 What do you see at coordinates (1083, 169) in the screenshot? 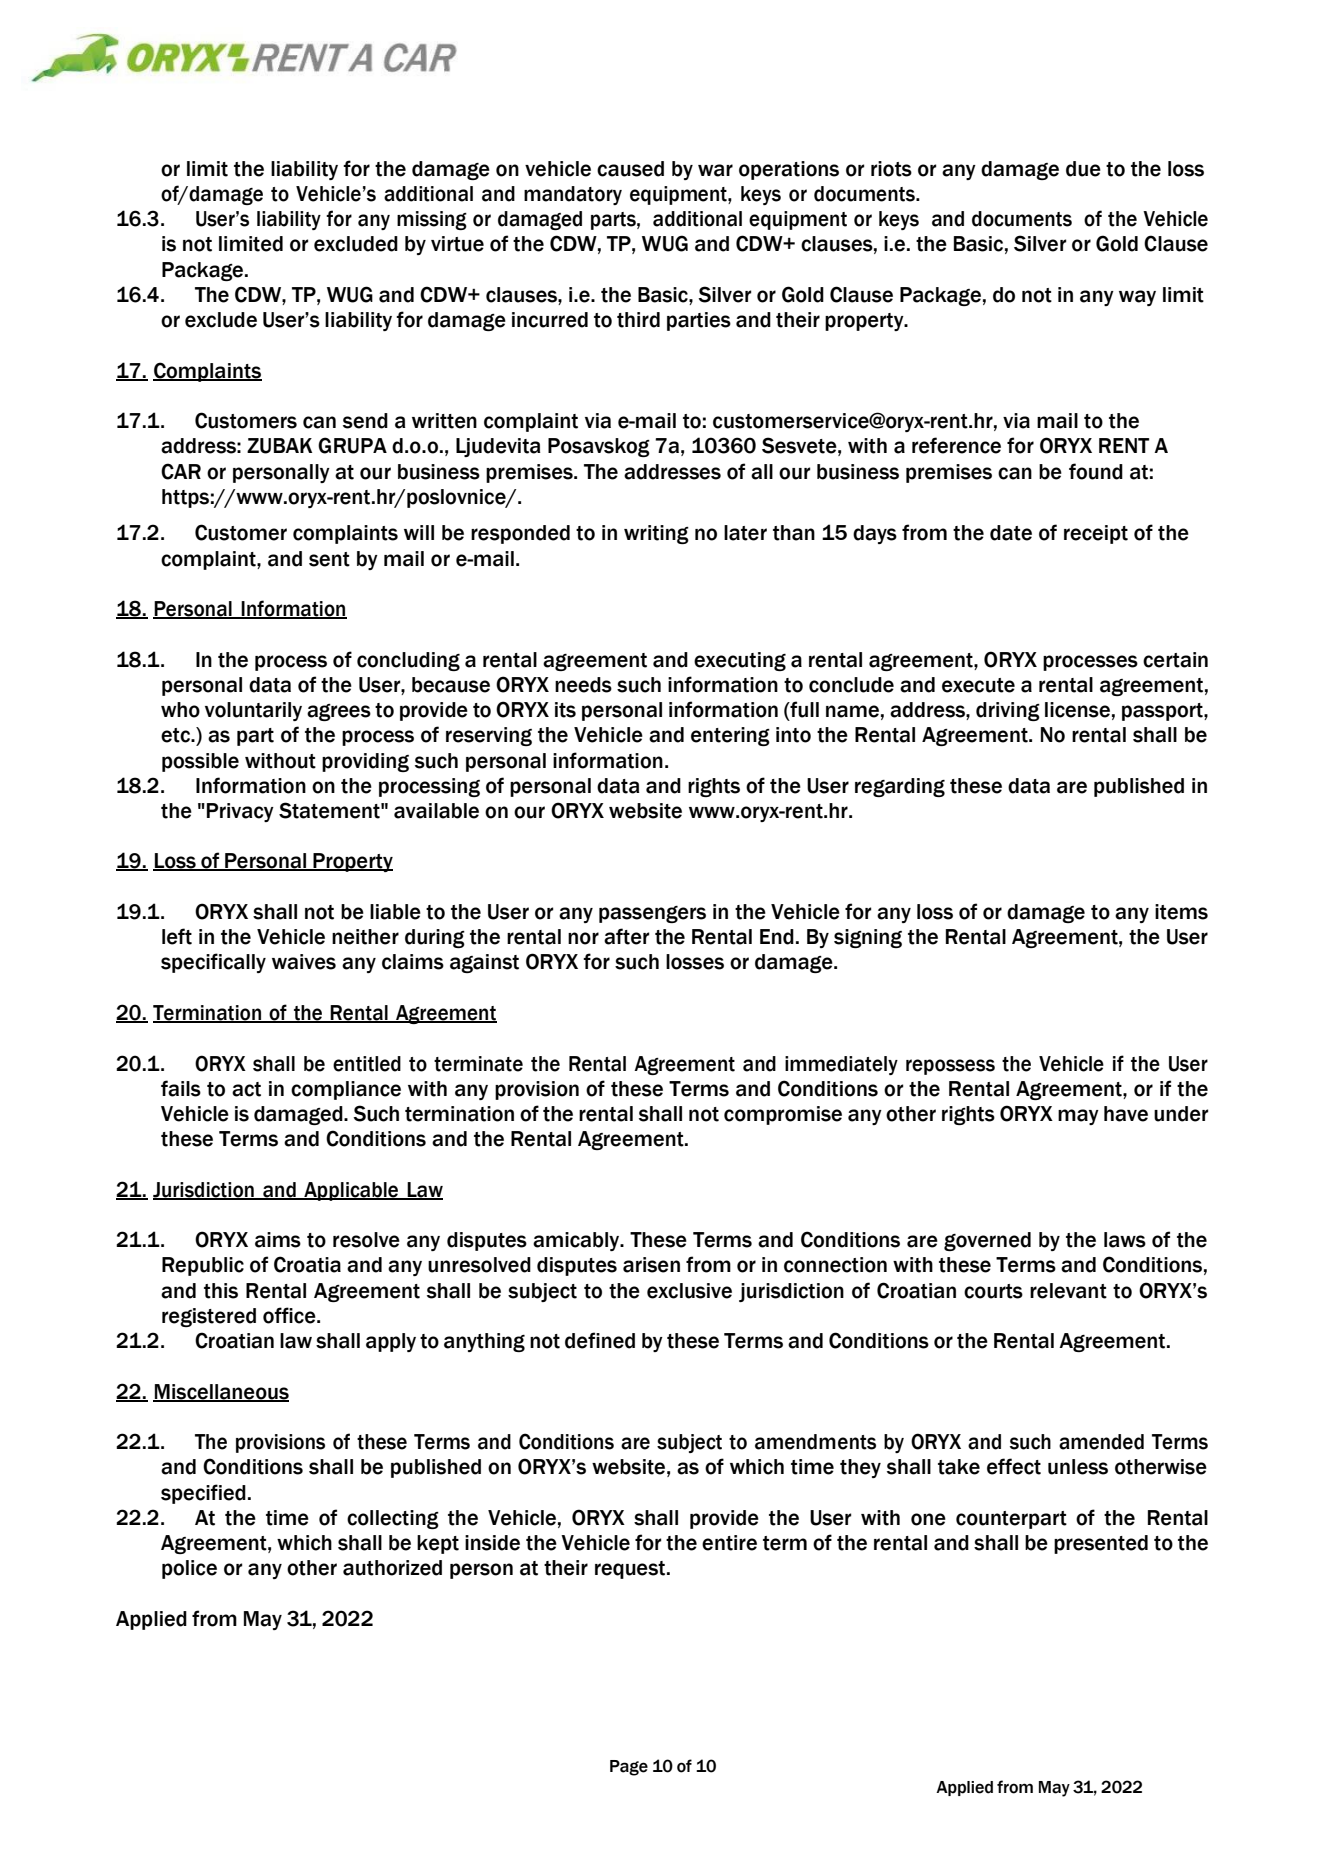
I see `due` at bounding box center [1083, 169].
